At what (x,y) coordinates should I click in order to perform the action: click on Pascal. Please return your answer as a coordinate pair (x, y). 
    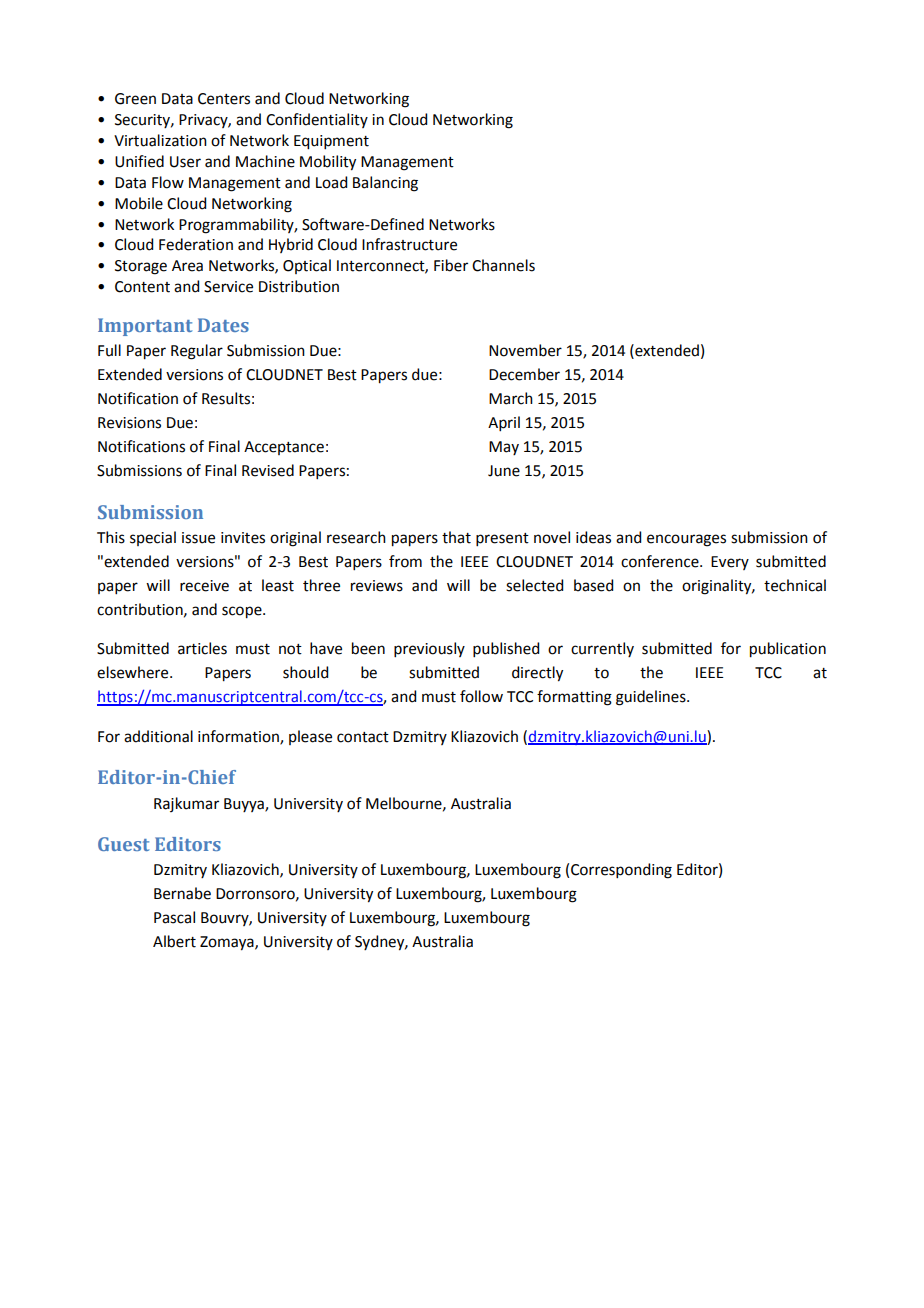
    Looking at the image, I should click on (174, 917).
